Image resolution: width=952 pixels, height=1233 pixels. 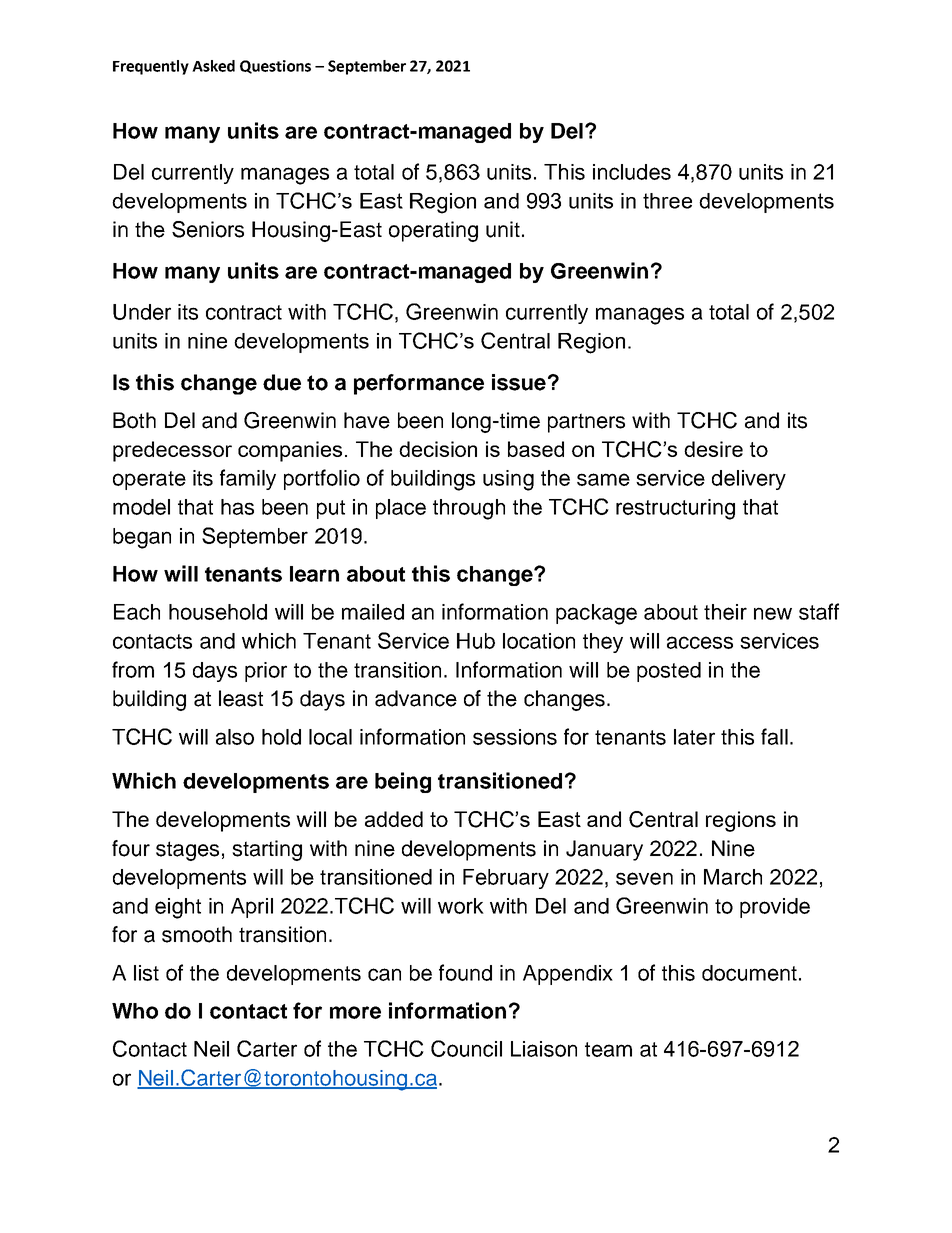 What do you see at coordinates (135, 1011) in the page?
I see `Who` at bounding box center [135, 1011].
